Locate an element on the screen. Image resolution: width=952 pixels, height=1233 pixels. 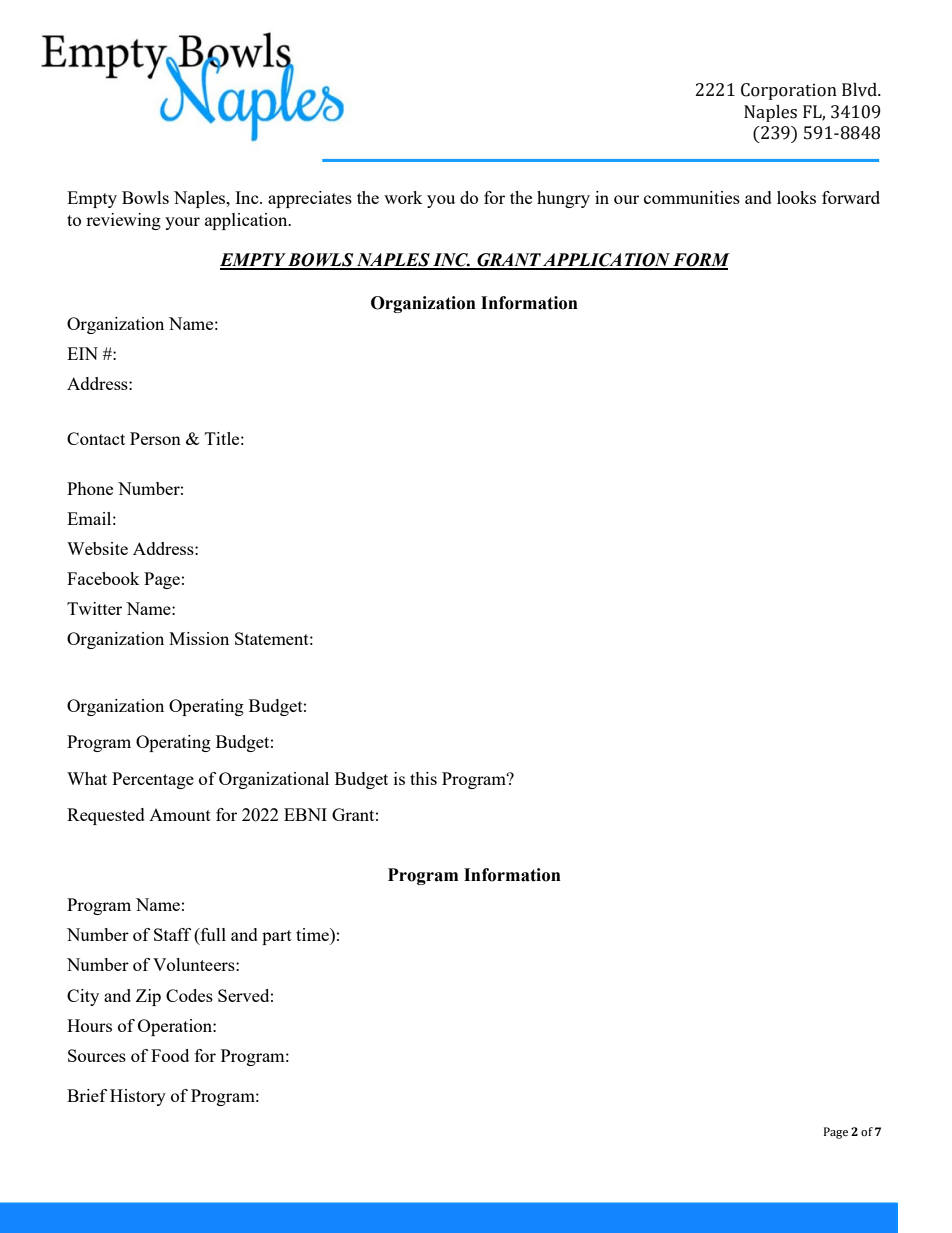
Percentage is located at coordinates (153, 780).
